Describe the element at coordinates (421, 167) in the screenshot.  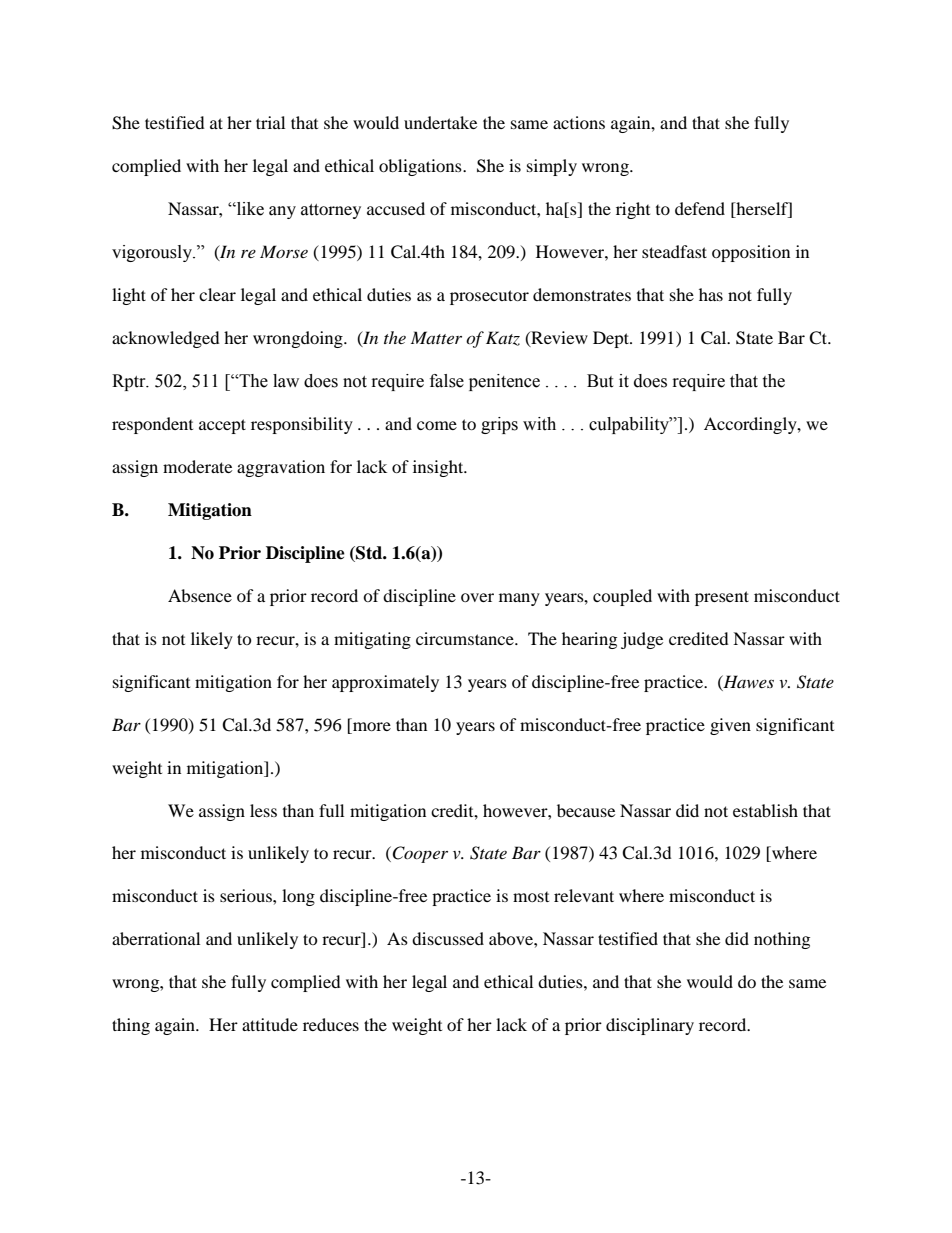
I see `obligations` at that location.
